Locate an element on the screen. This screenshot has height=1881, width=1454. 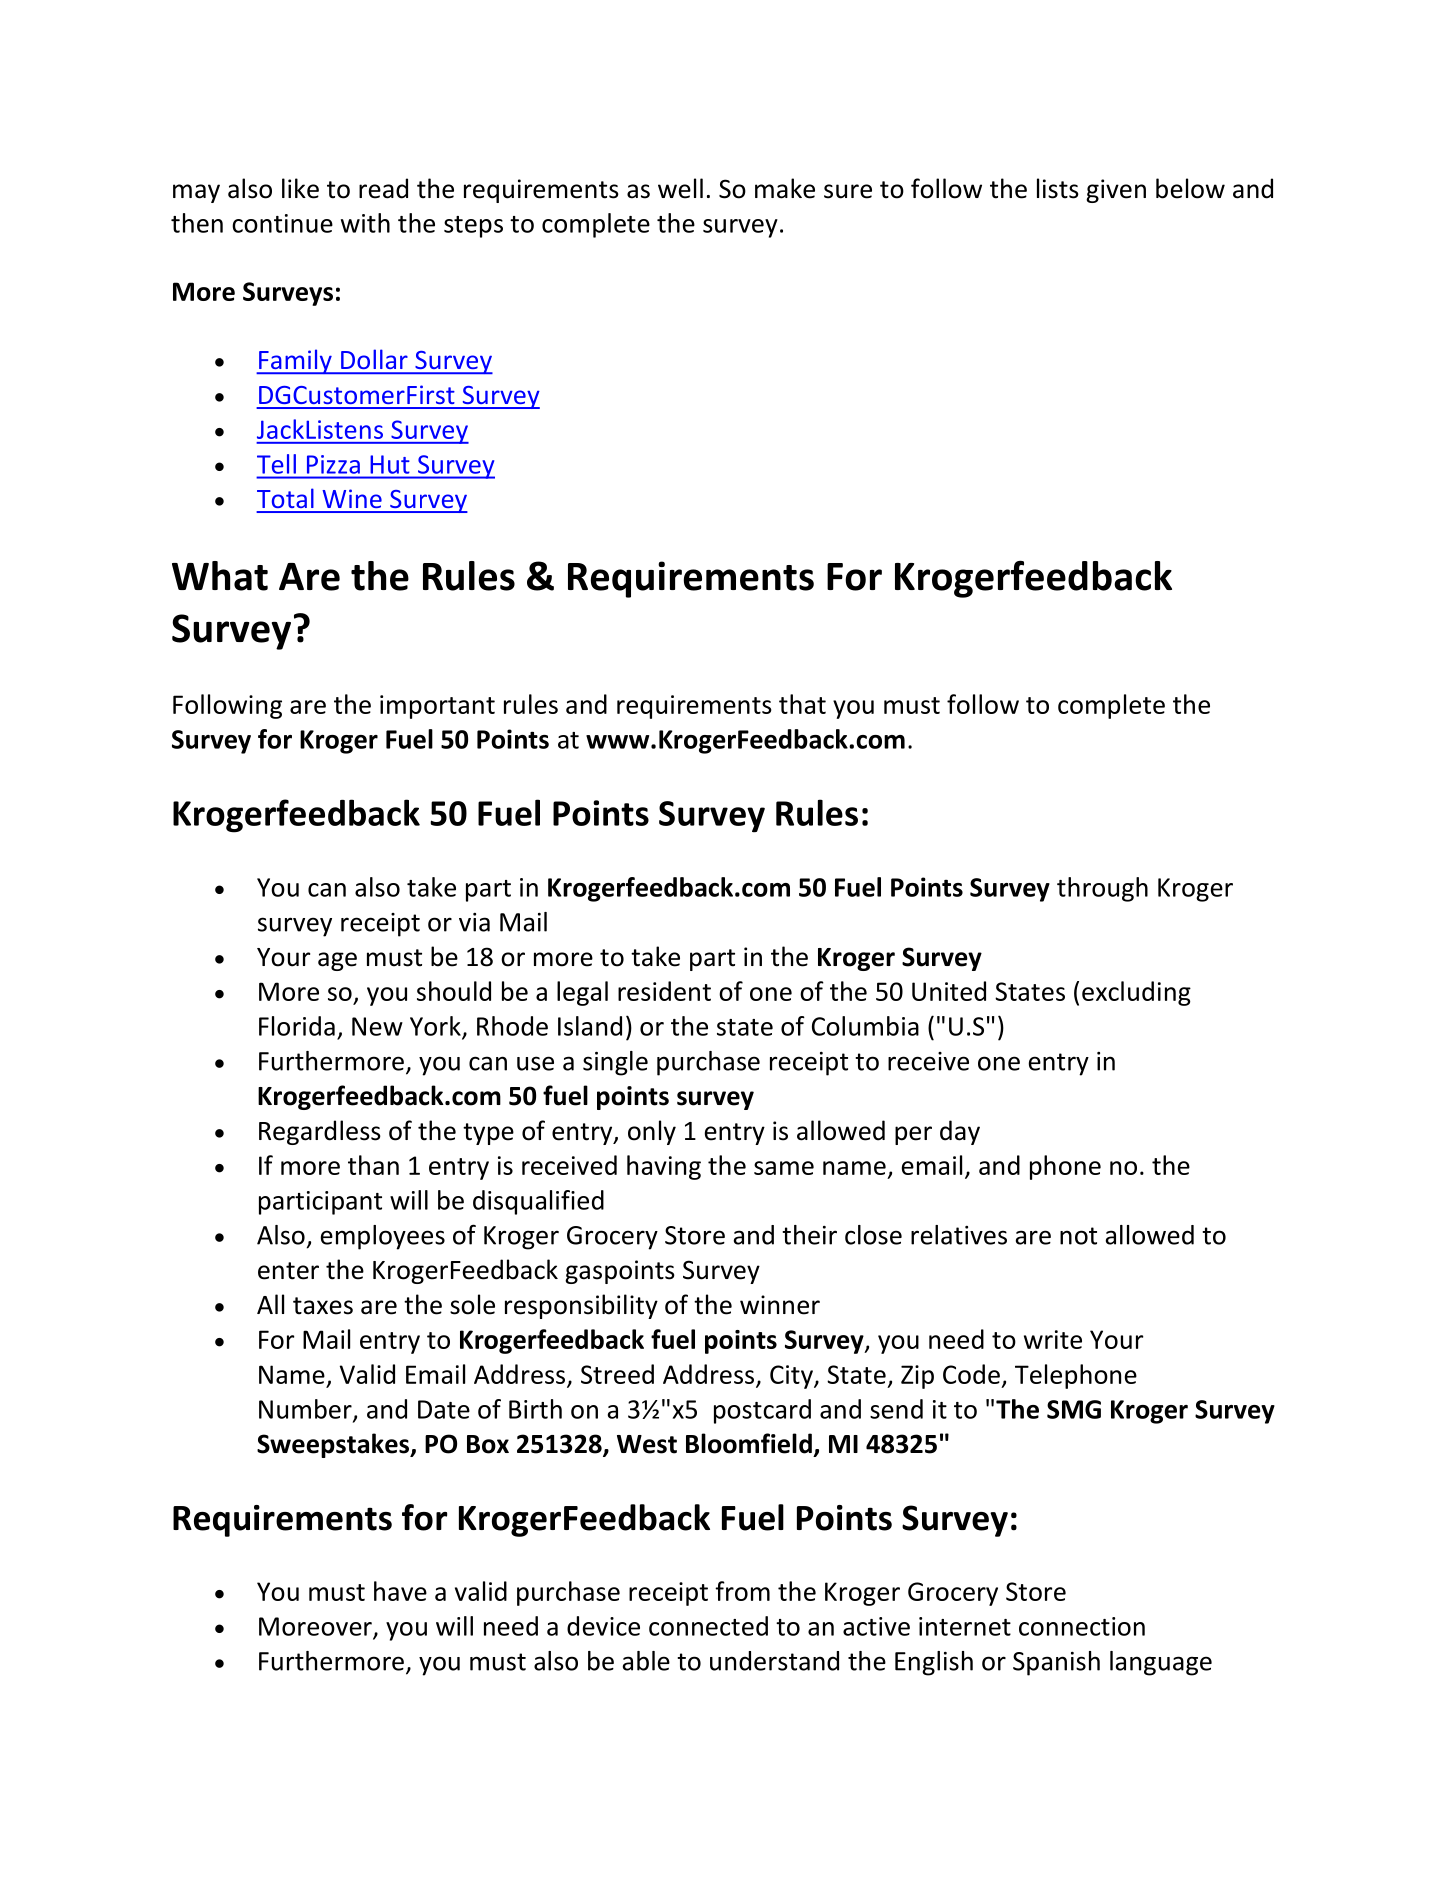
through is located at coordinates (1102, 889).
